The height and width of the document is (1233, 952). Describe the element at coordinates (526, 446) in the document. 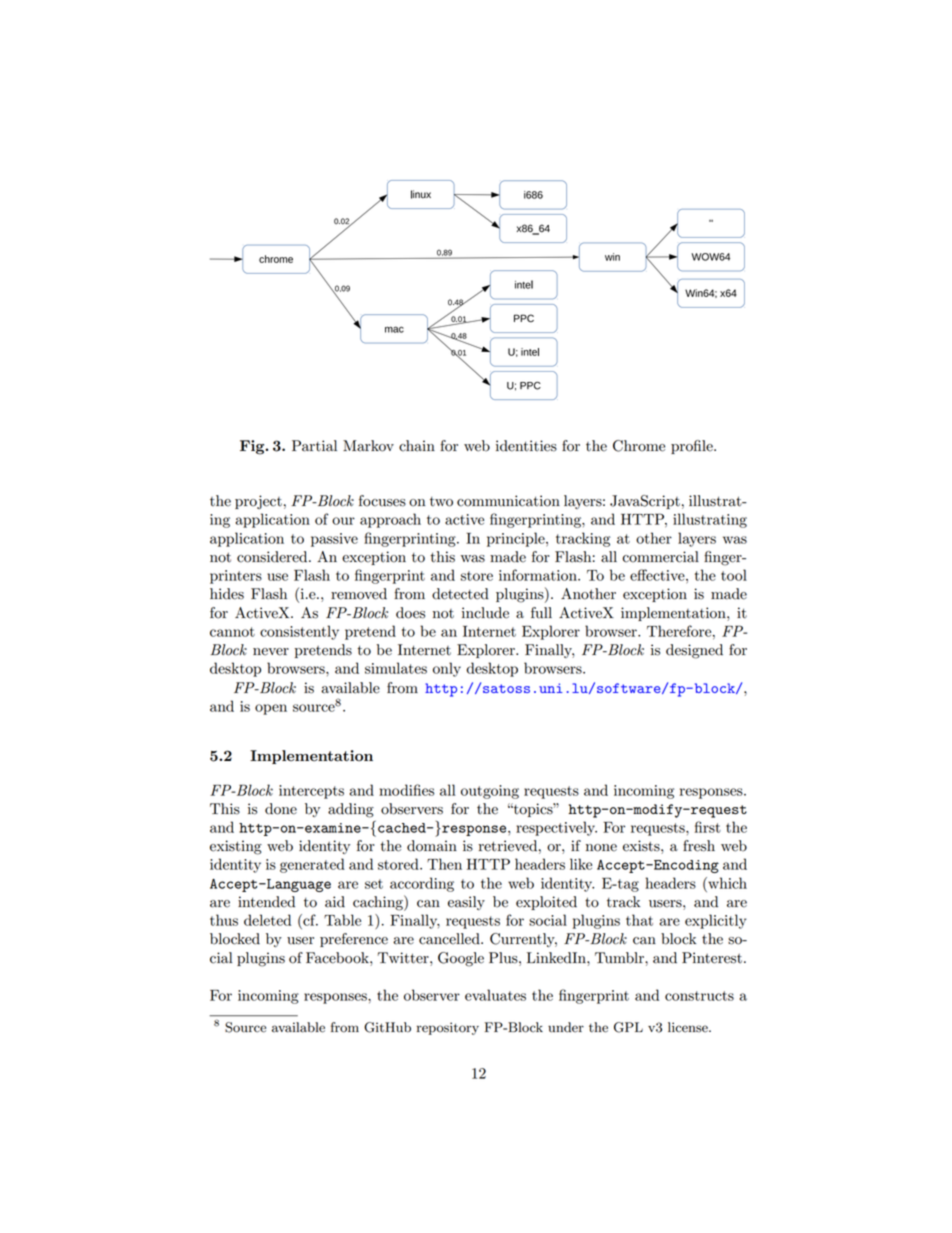

I see `identities` at that location.
